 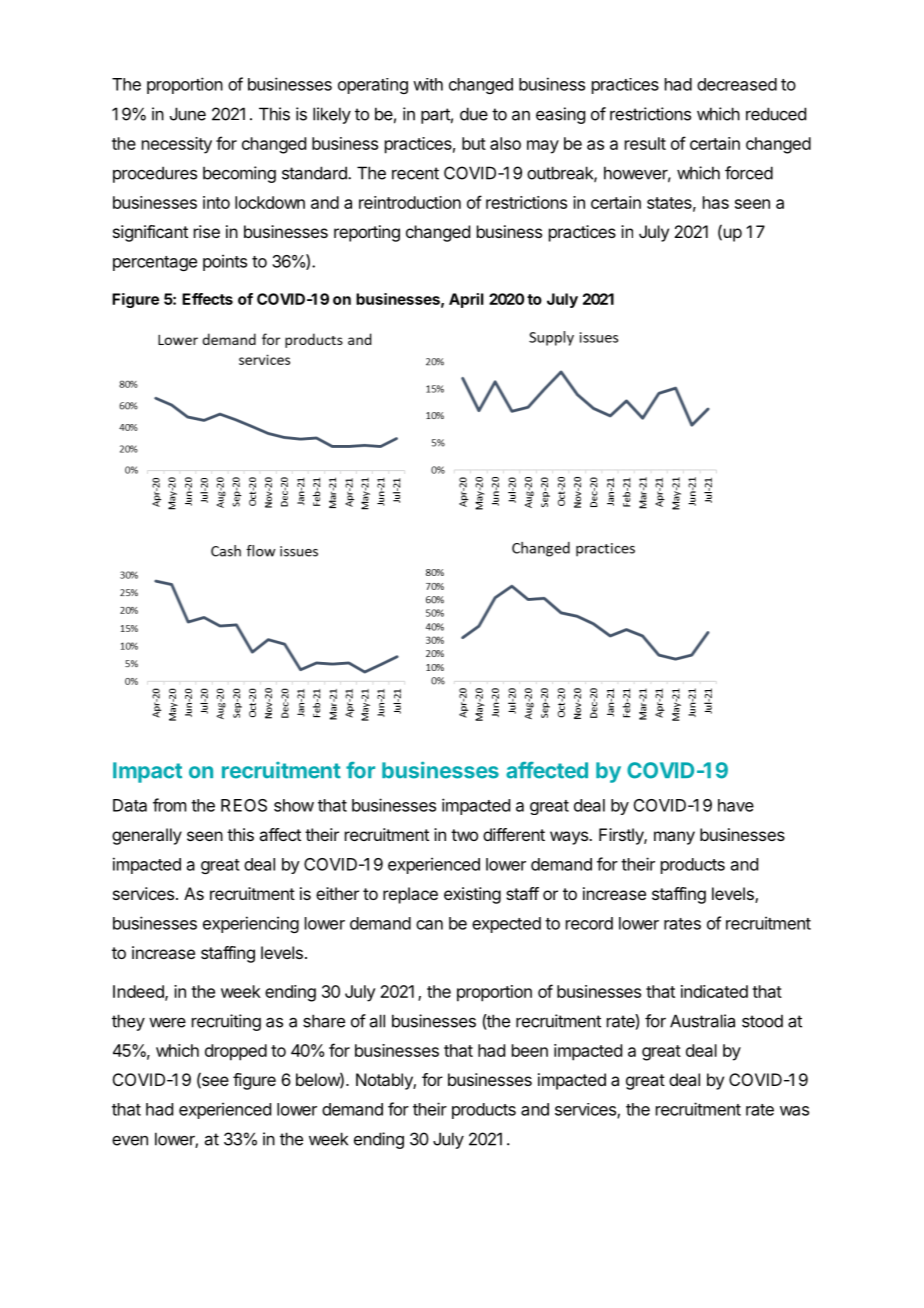 What do you see at coordinates (188, 114) in the screenshot?
I see `June` at bounding box center [188, 114].
